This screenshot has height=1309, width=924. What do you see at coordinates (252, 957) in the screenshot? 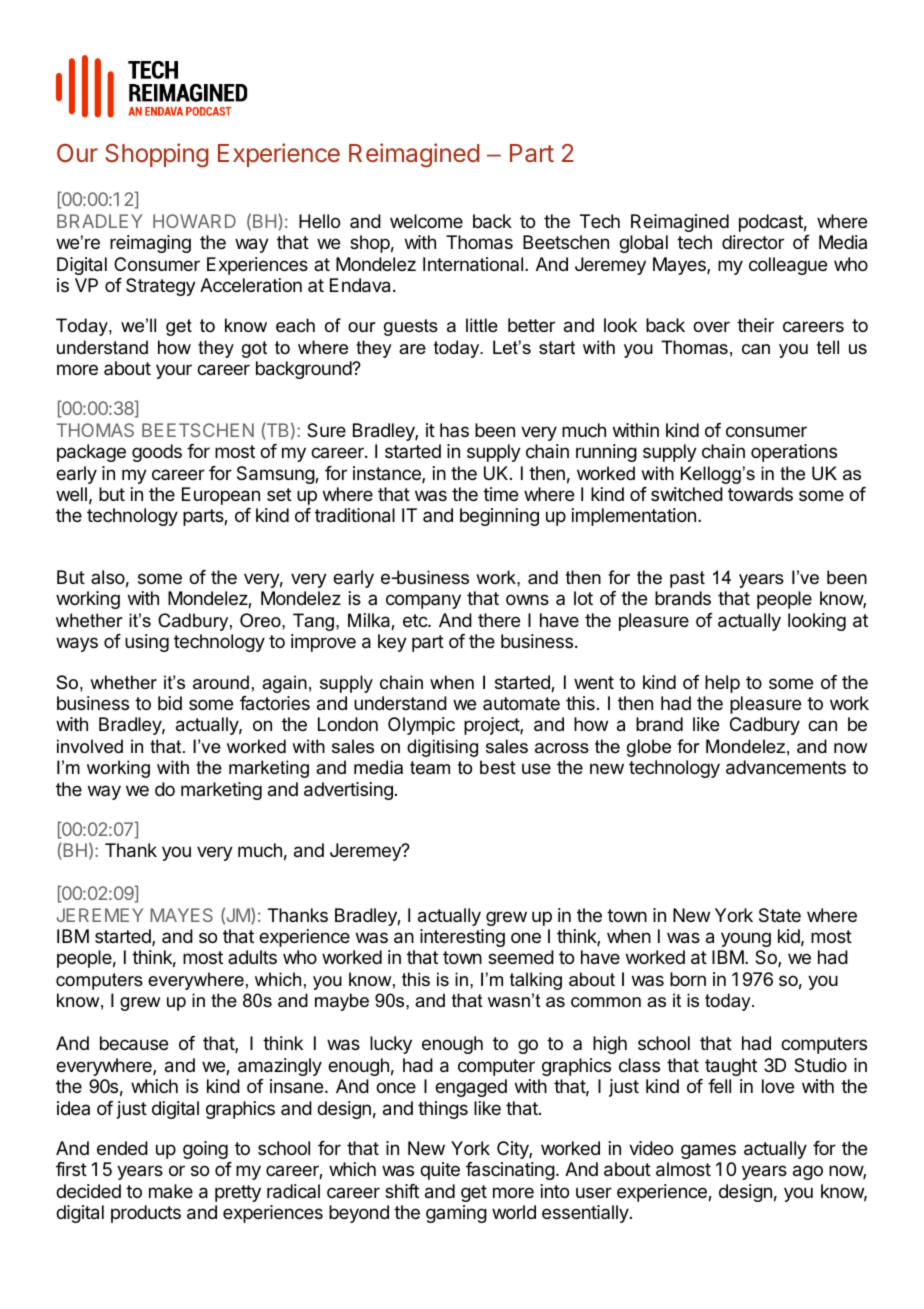
I see `adults` at bounding box center [252, 957].
